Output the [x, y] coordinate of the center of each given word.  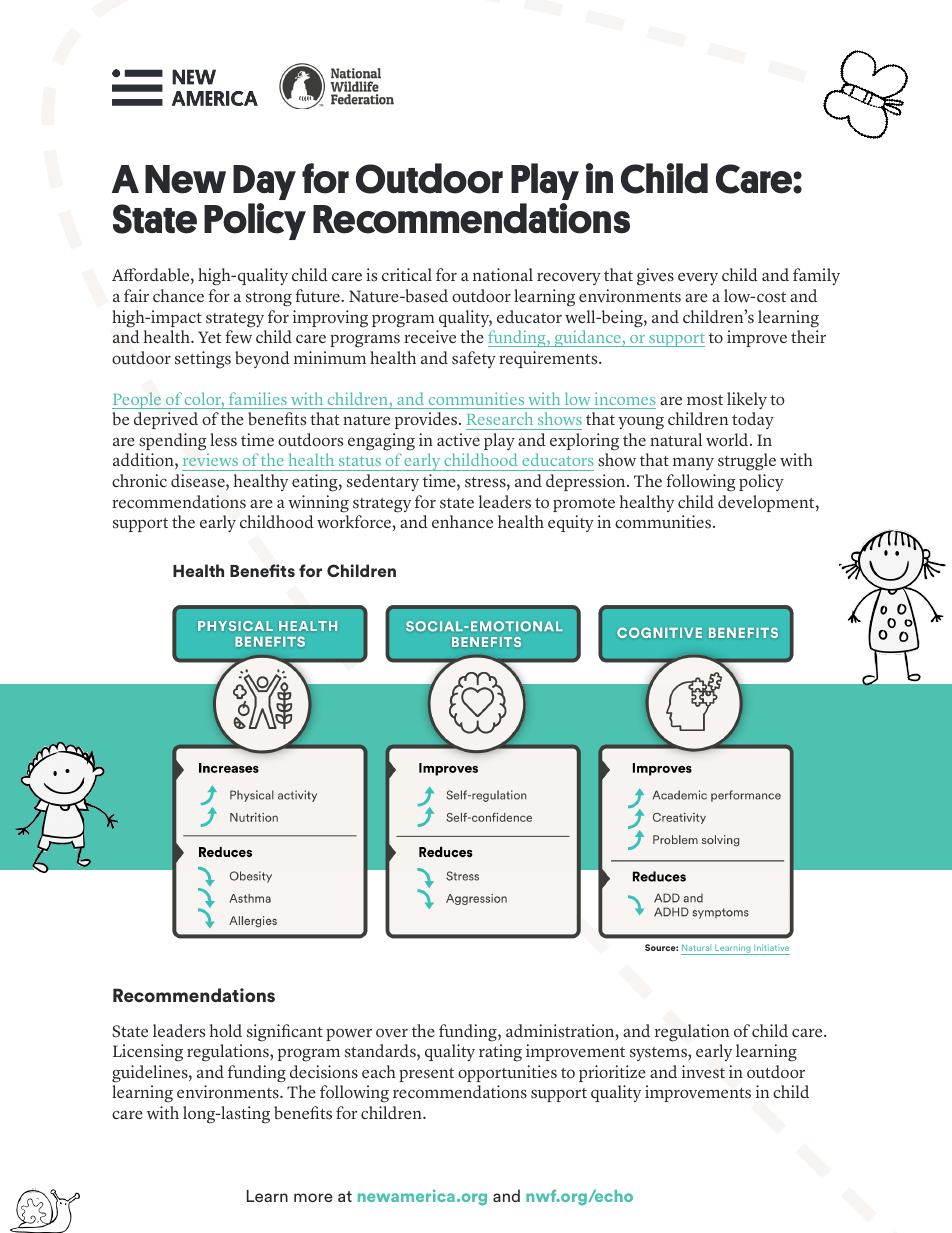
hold [226, 1030]
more [313, 1197]
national [503, 274]
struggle [747, 462]
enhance [462, 521]
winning [318, 504]
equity [571, 523]
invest [703, 1072]
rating [500, 1053]
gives [655, 277]
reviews [210, 459]
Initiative [771, 947]
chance [178, 295]
